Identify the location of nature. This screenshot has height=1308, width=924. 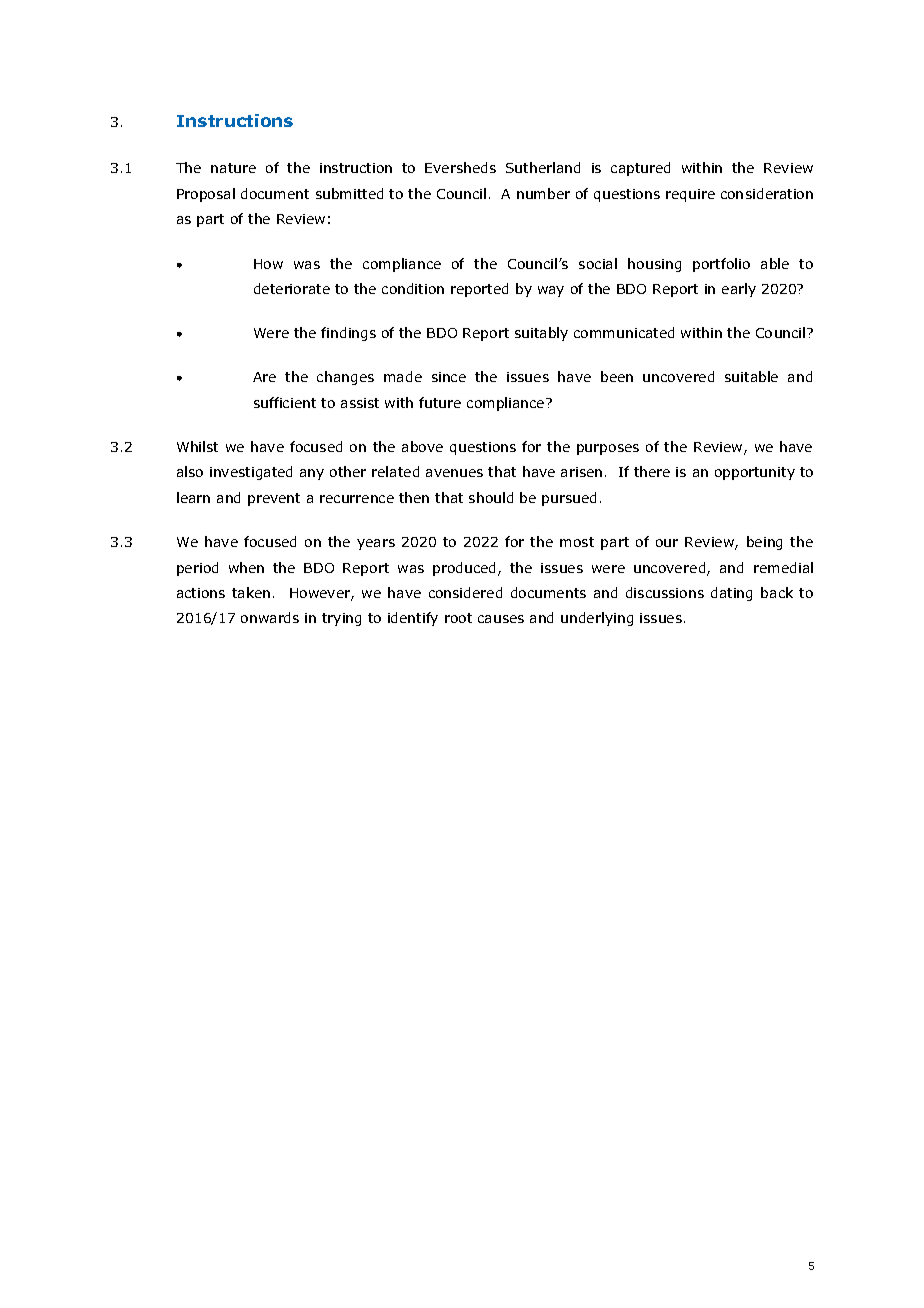
(233, 168).
